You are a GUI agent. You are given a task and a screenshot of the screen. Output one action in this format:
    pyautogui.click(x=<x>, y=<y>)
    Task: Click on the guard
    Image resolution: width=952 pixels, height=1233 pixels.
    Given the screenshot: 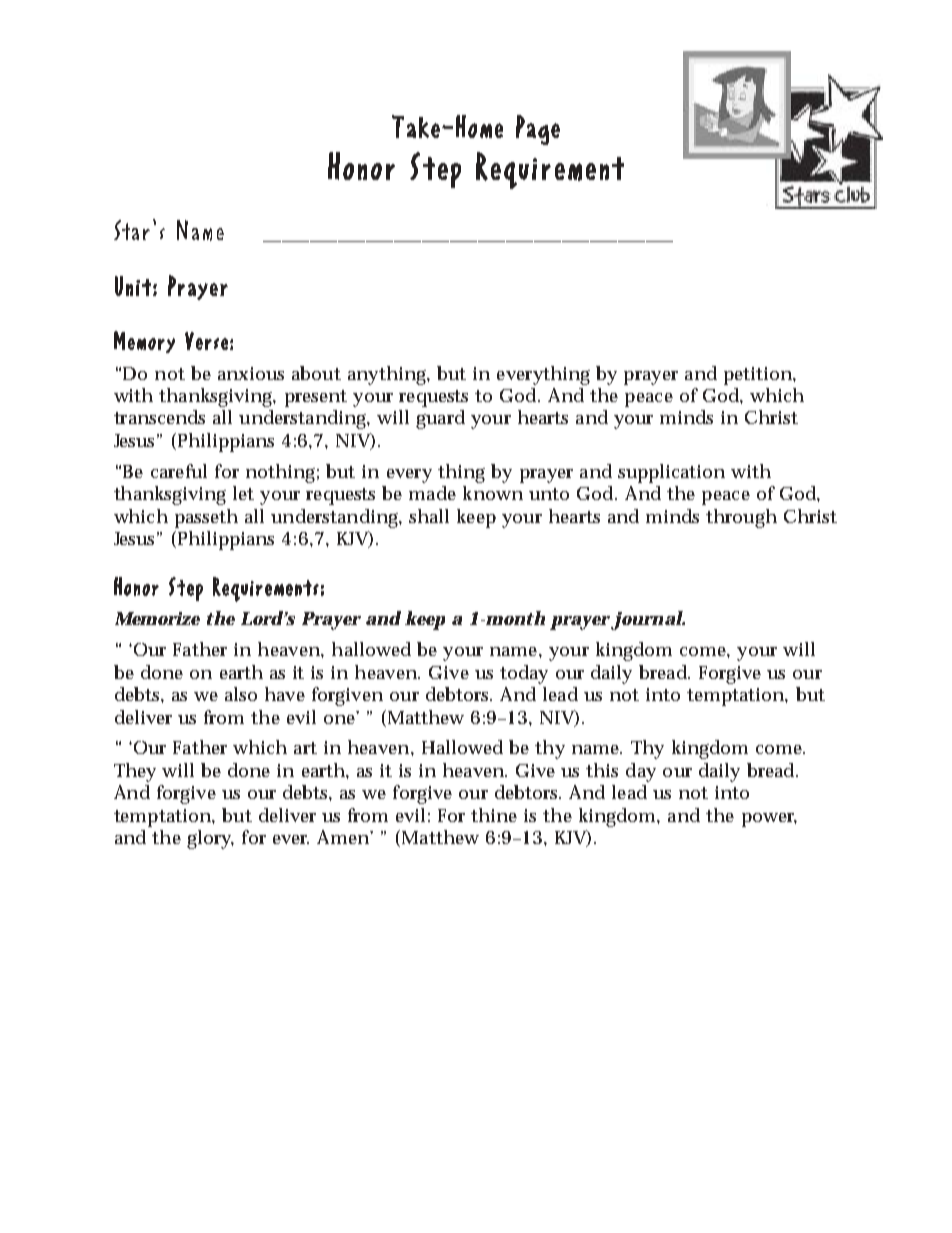 What is the action you would take?
    pyautogui.click(x=440, y=419)
